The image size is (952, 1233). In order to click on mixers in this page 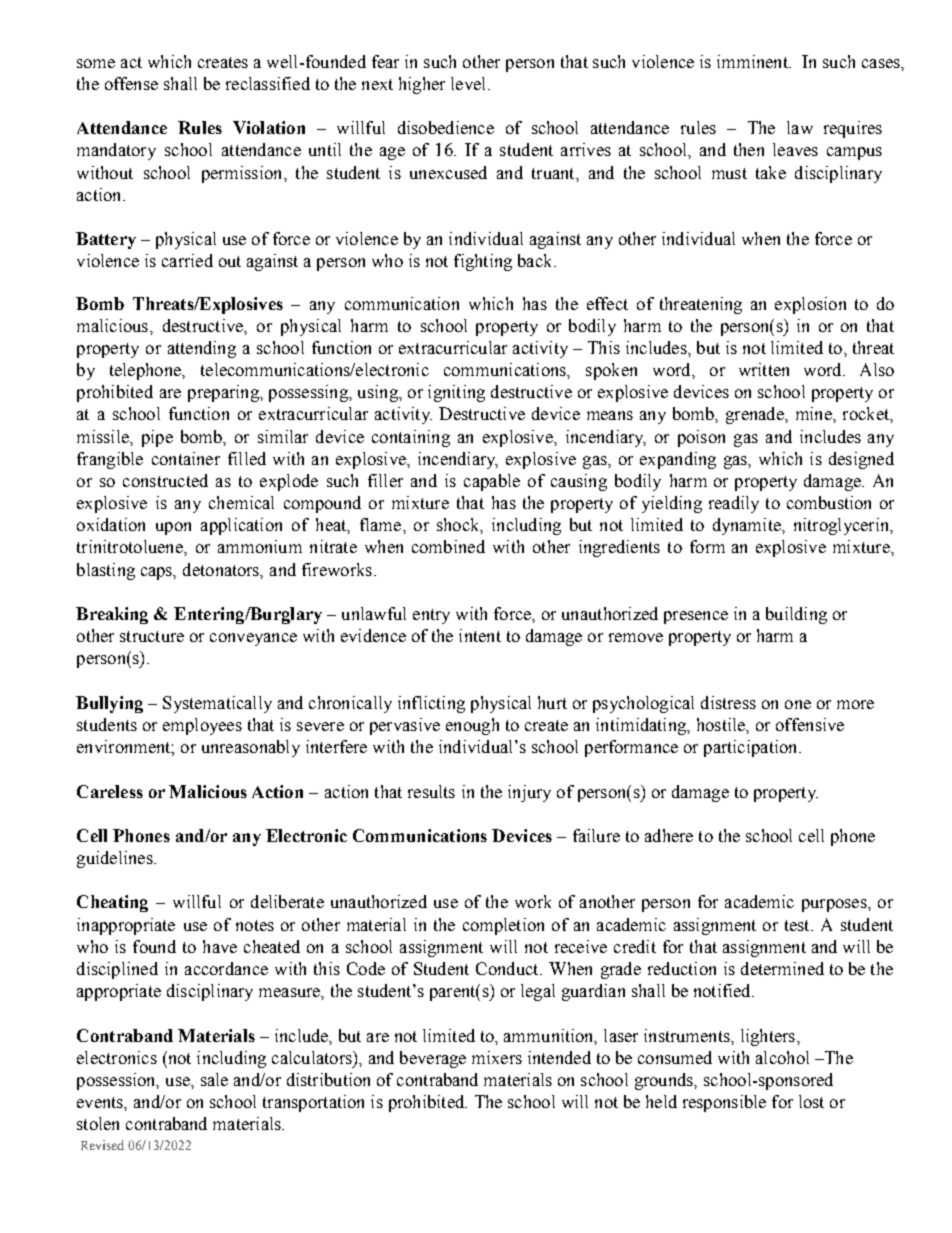, I will do `click(497, 1057)`.
